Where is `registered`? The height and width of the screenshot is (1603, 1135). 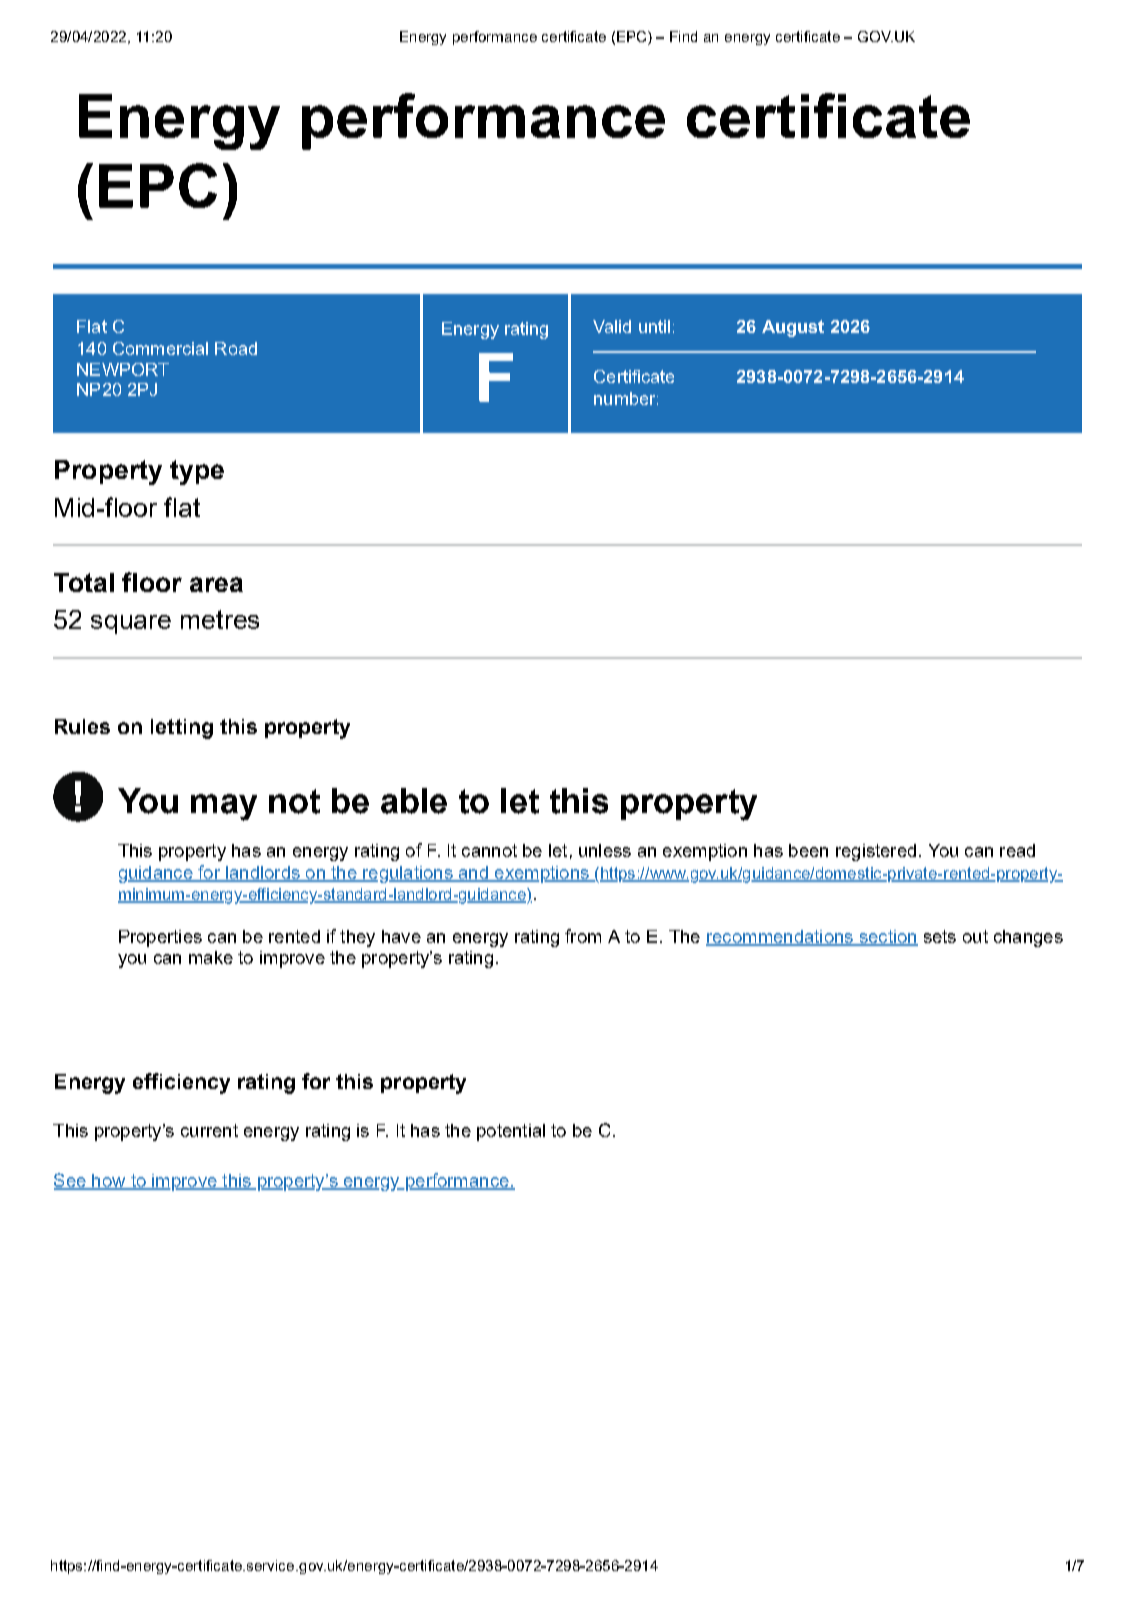 registered is located at coordinates (876, 852).
